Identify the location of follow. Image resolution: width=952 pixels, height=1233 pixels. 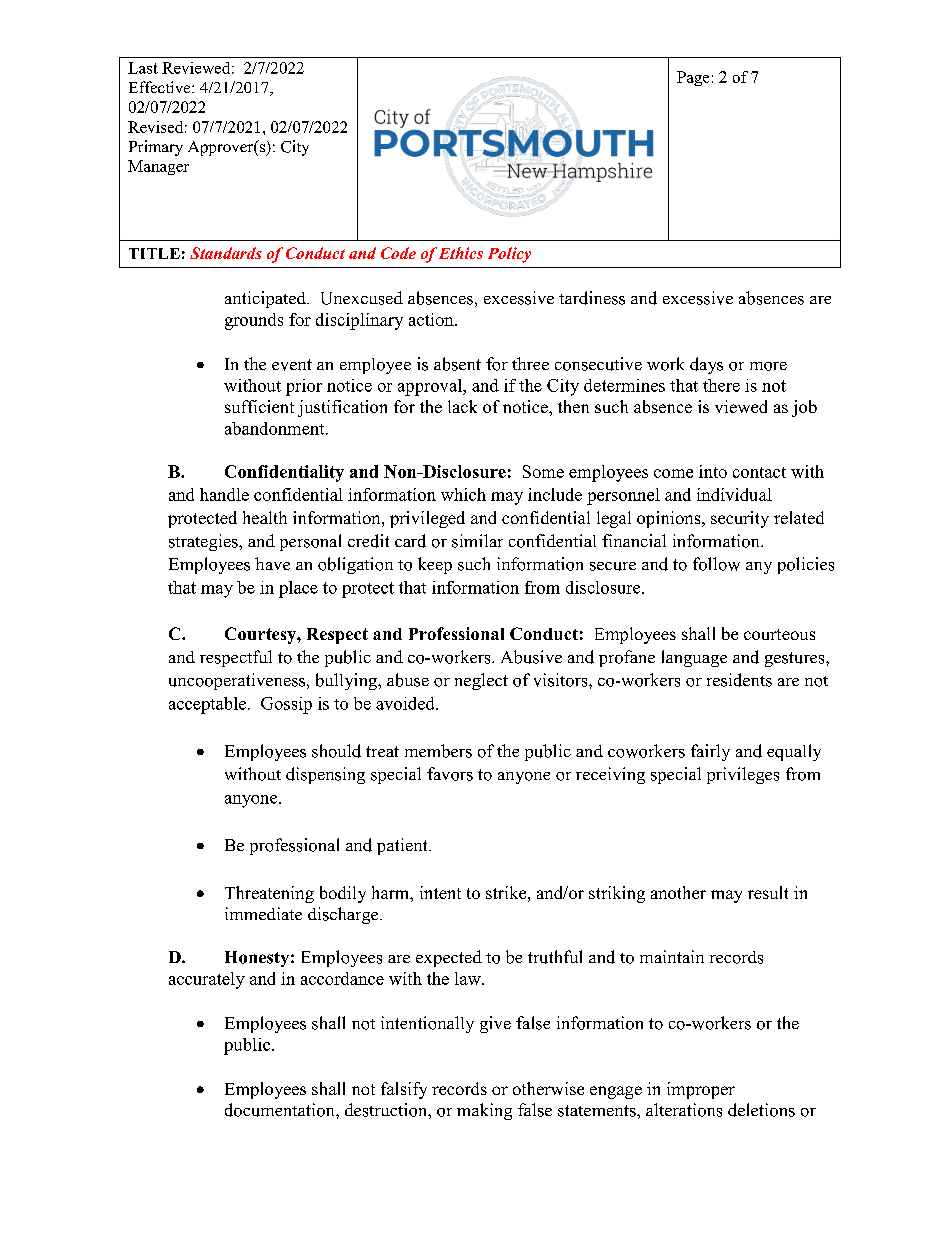
(716, 564).
